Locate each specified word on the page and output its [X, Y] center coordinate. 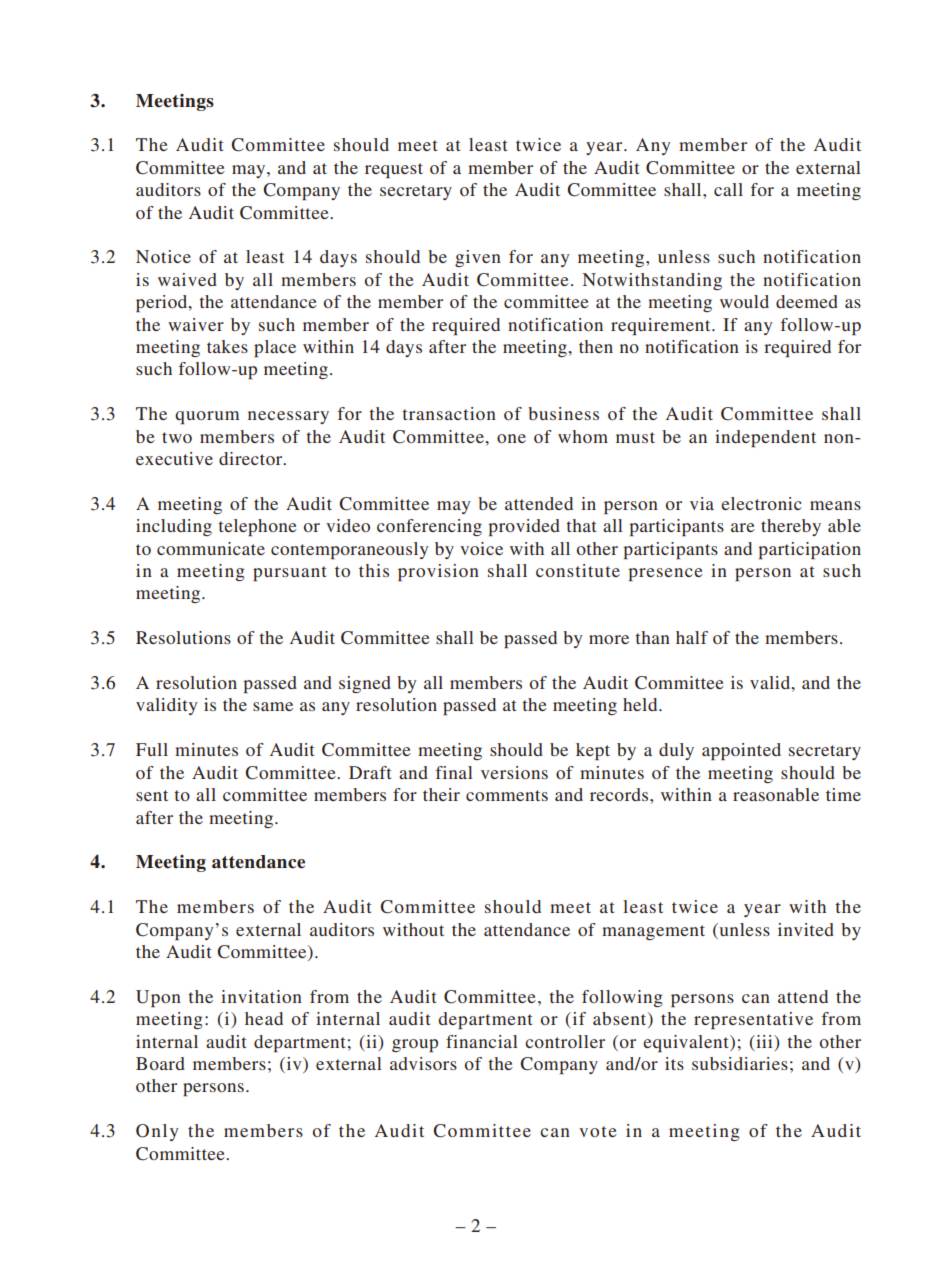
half [692, 637]
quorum [207, 417]
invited [806, 929]
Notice [163, 256]
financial [482, 1041]
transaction [449, 413]
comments [507, 795]
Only [157, 1132]
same [273, 706]
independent [765, 438]
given [478, 258]
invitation [261, 996]
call [728, 189]
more [609, 639]
